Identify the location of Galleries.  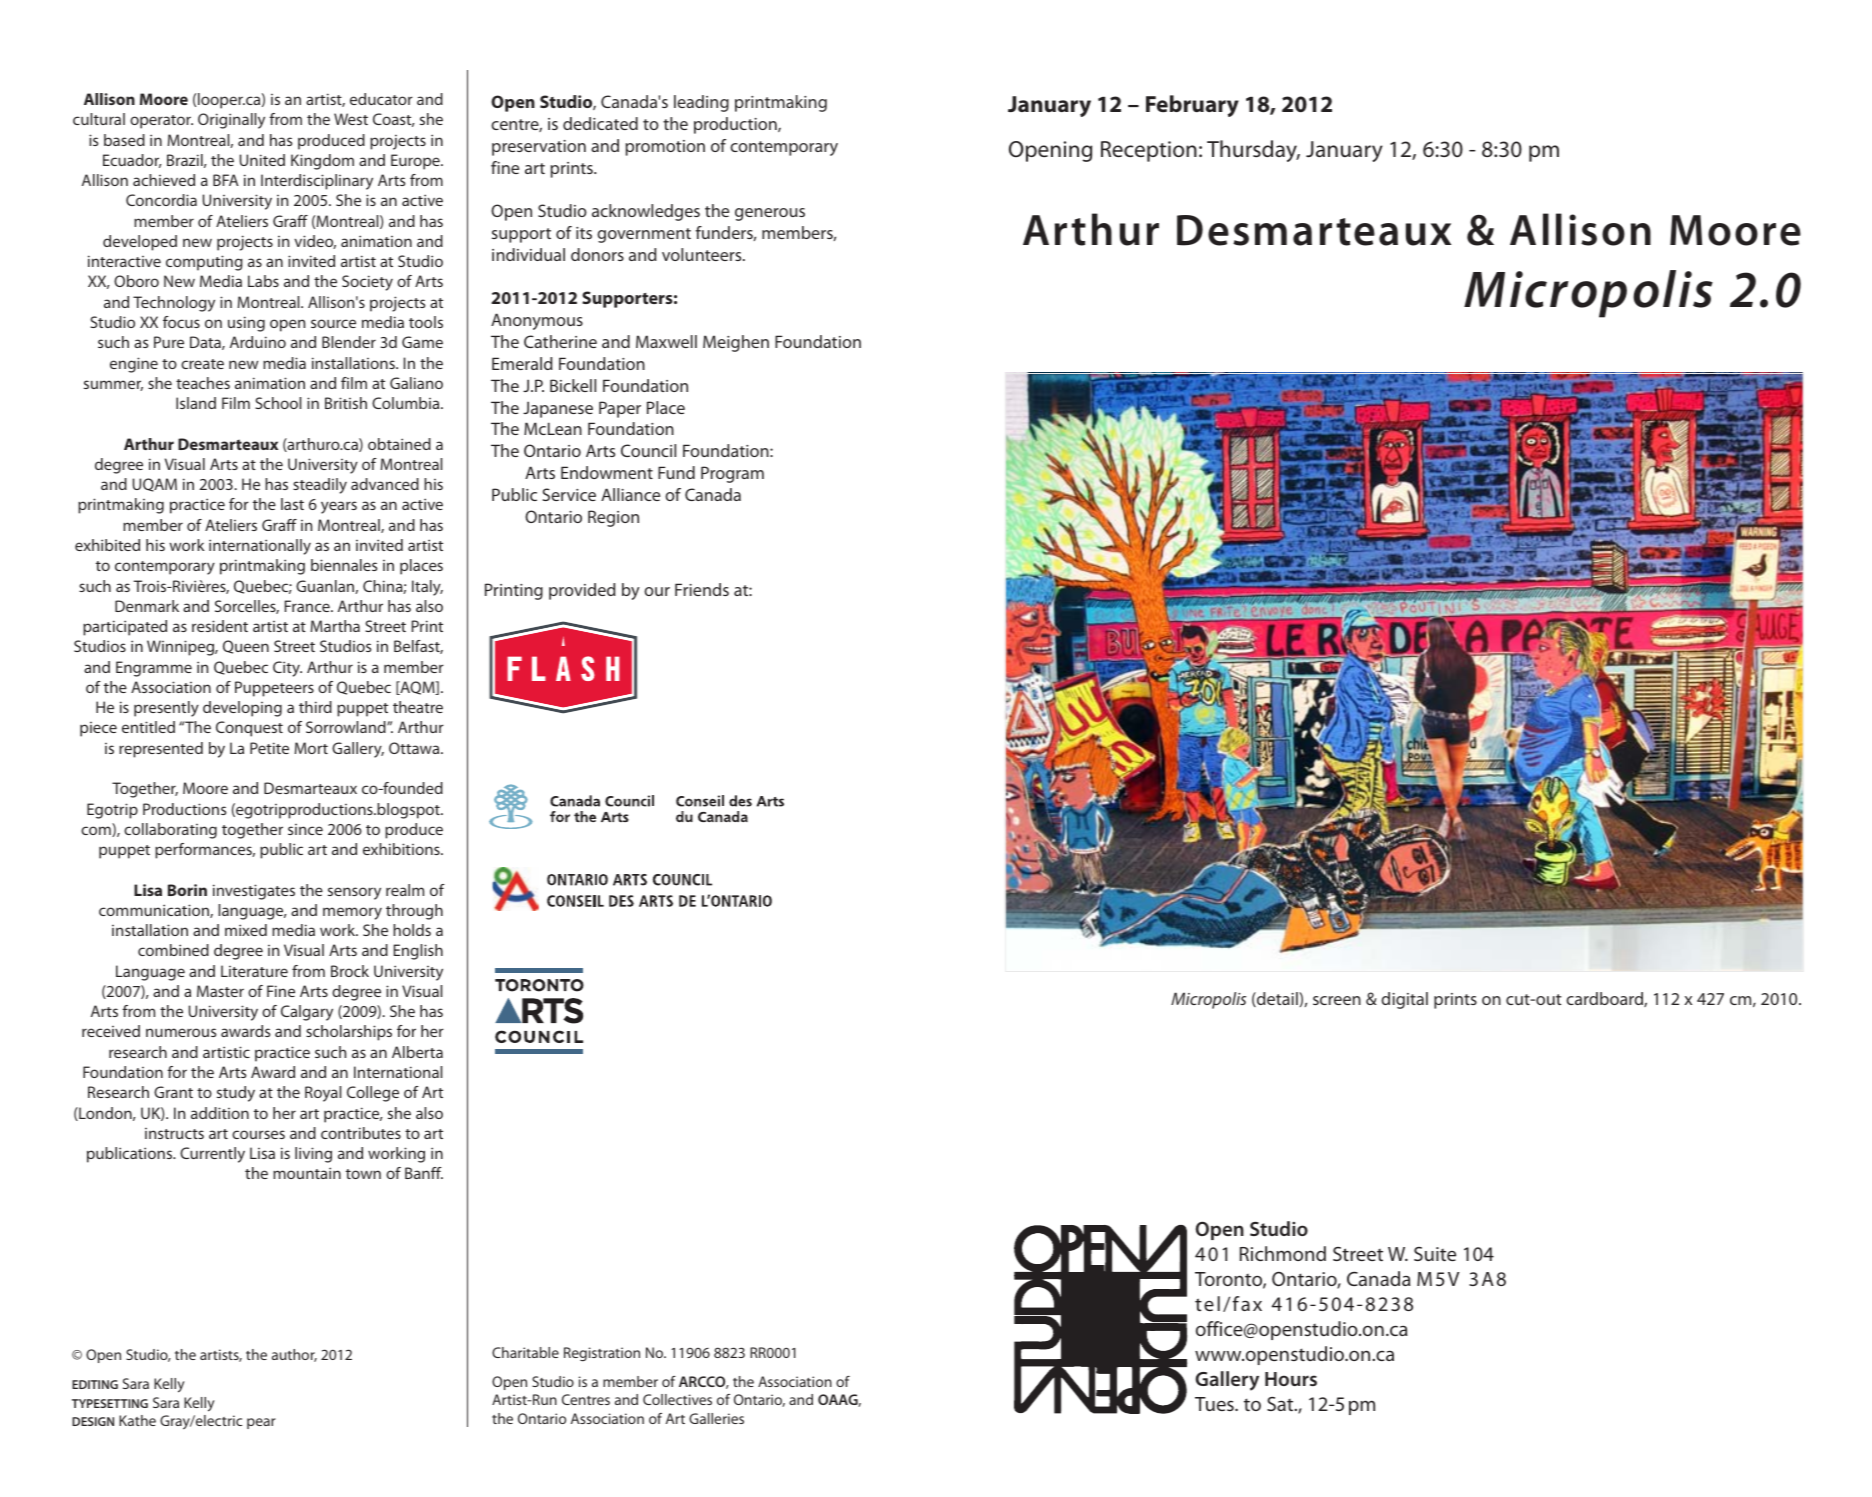
(716, 1418).
